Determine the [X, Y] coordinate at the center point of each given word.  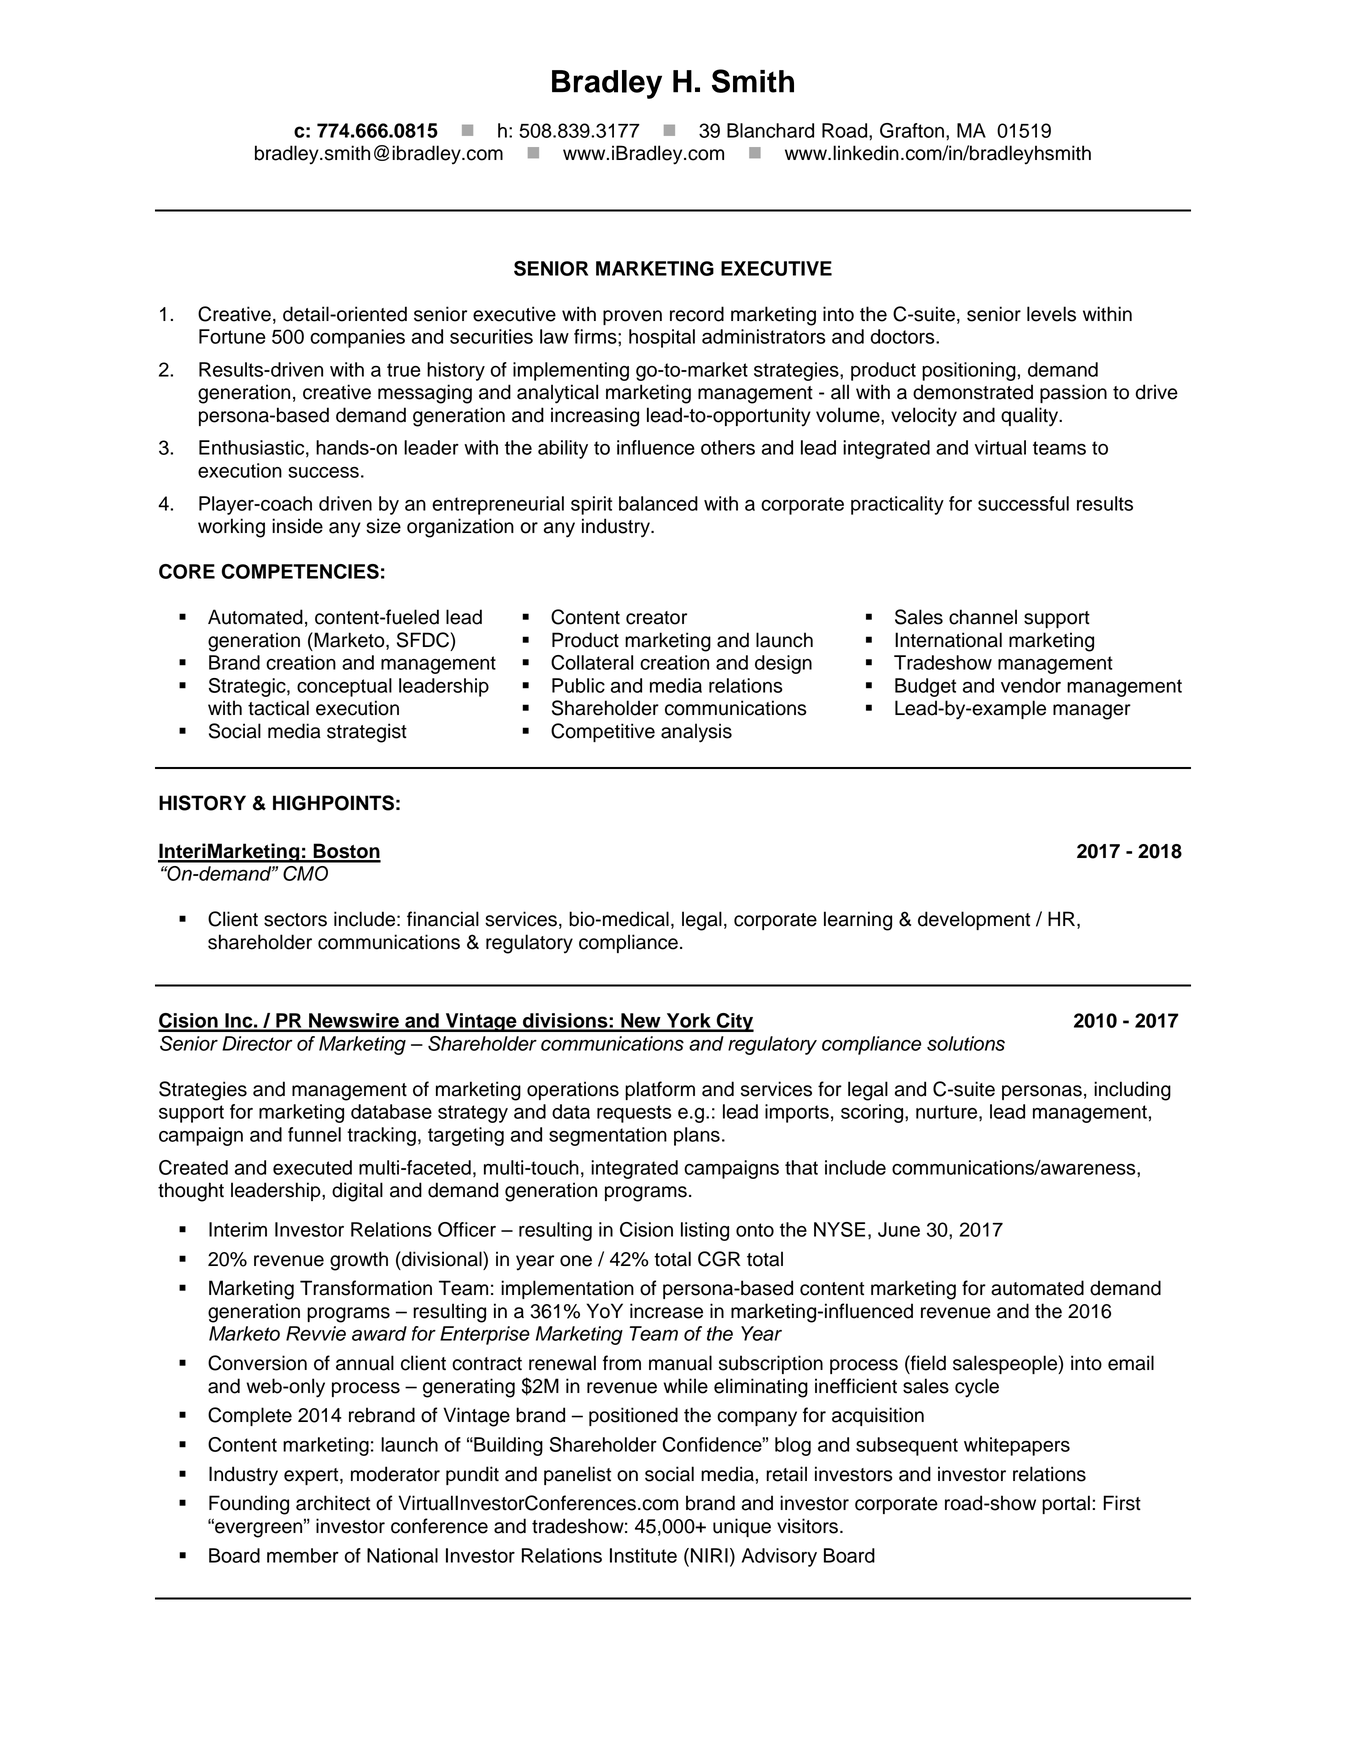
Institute [643, 1555]
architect [333, 1503]
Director [257, 1043]
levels [1051, 314]
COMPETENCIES [300, 571]
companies [357, 338]
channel [983, 617]
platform [660, 1090]
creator [656, 618]
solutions [966, 1043]
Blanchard [770, 130]
